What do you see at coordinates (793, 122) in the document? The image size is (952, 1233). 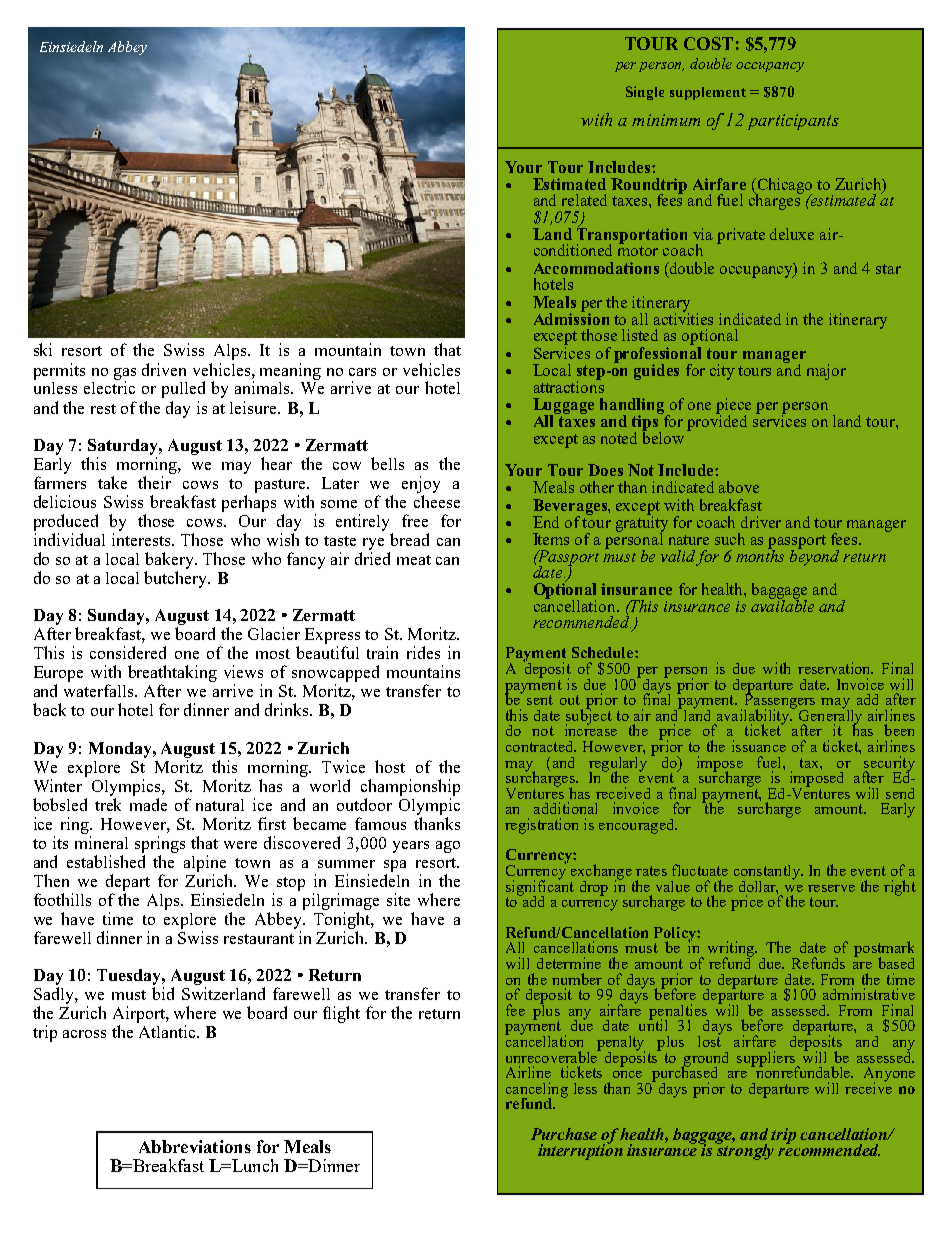 I see `participants` at bounding box center [793, 122].
